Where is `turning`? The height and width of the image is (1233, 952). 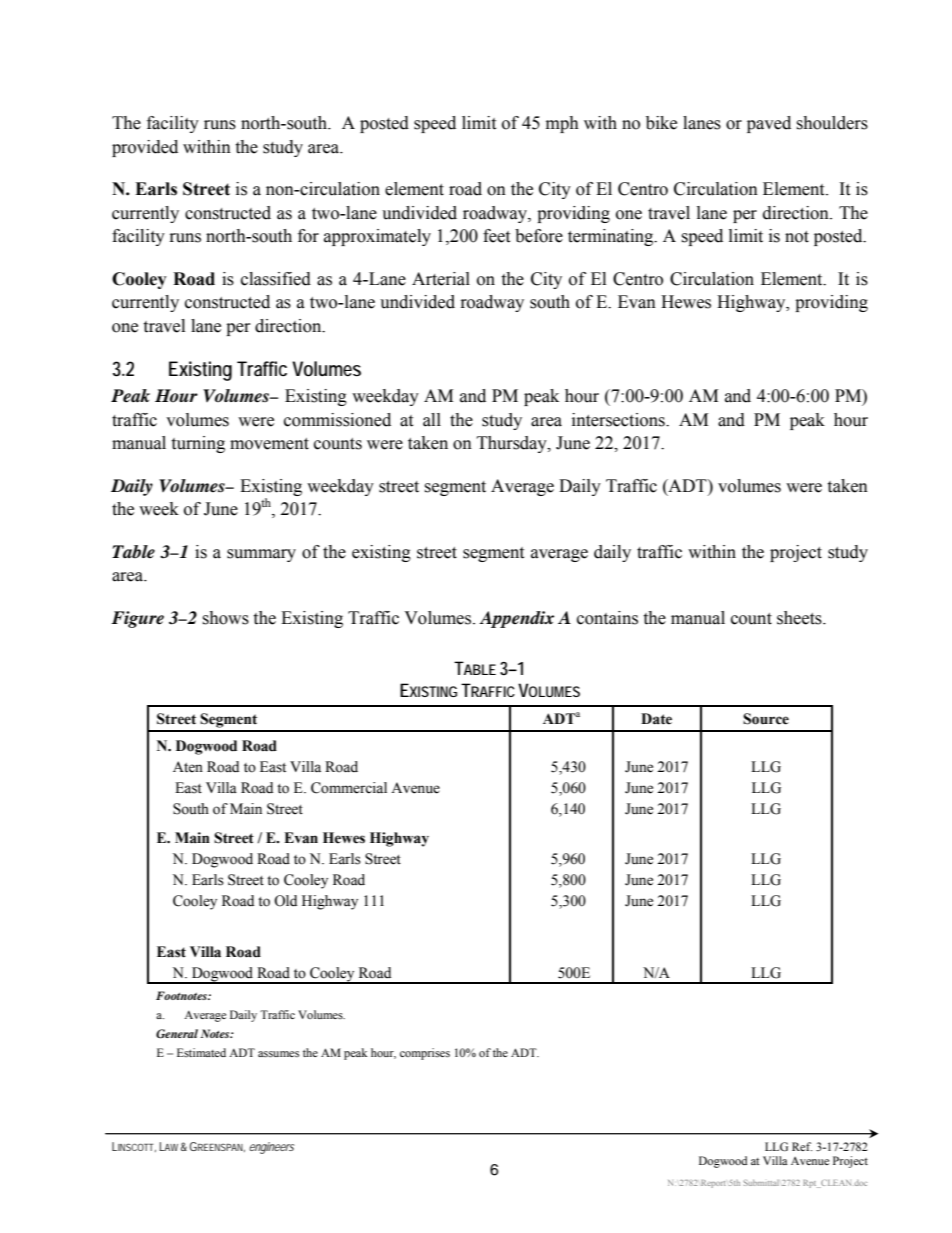 turning is located at coordinates (198, 444).
